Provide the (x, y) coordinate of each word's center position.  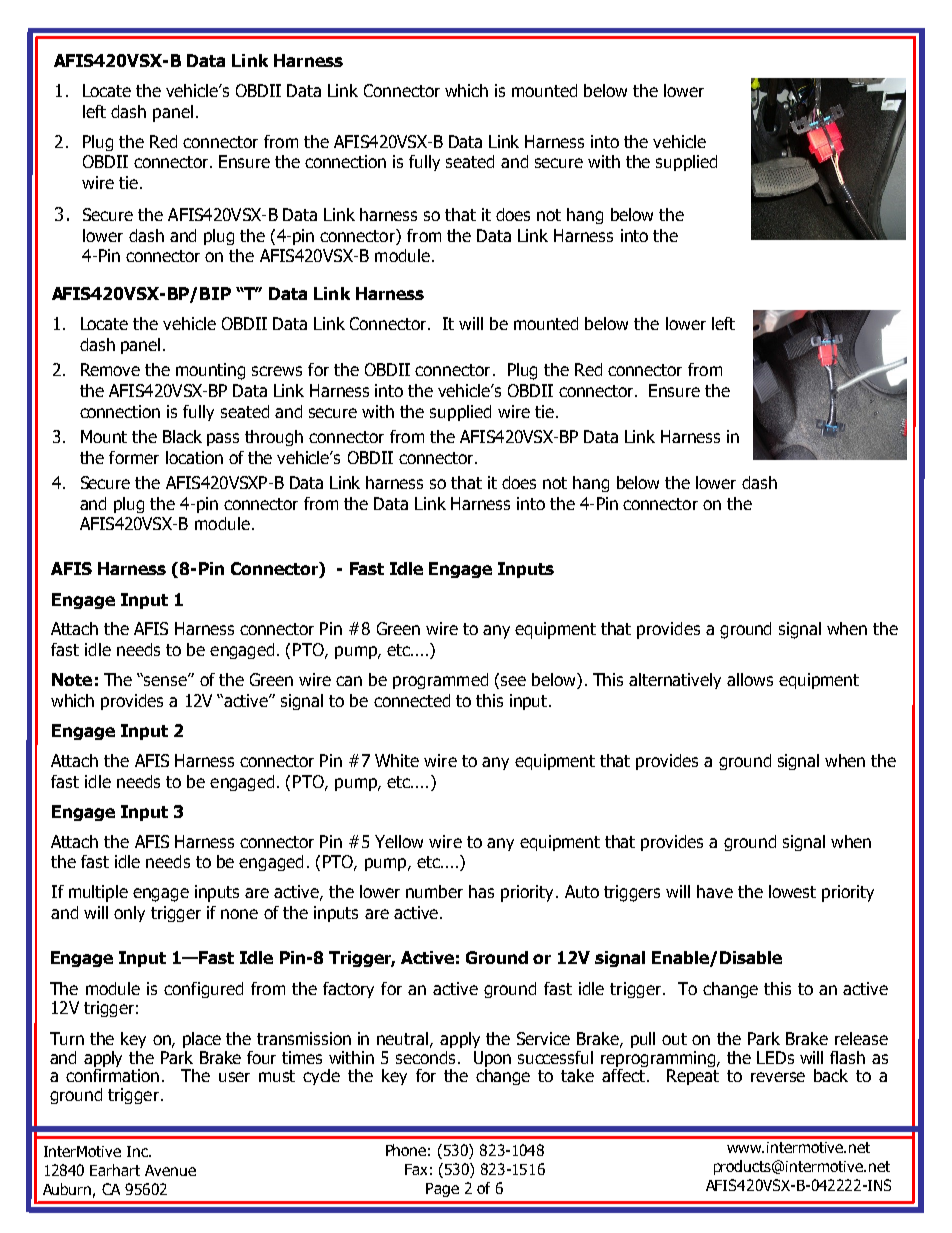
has (481, 891)
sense (166, 680)
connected (412, 700)
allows (750, 679)
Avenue (170, 1170)
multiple (98, 893)
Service (543, 1038)
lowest (792, 891)
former (134, 457)
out (674, 1039)
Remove (110, 369)
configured (203, 990)
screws (277, 371)
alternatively (675, 681)
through (274, 438)
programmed (440, 681)
